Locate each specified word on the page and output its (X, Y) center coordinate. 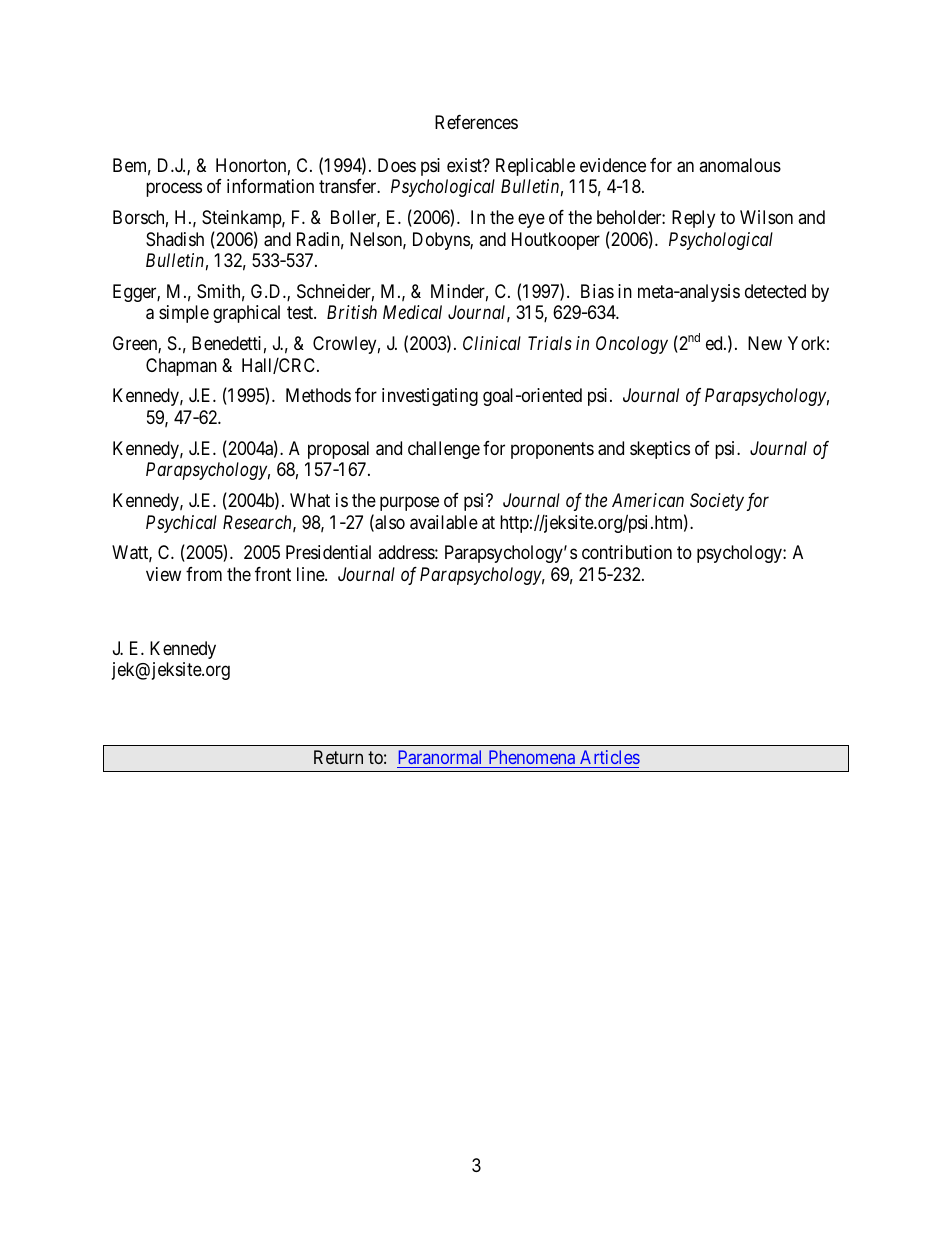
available (444, 522)
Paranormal (441, 759)
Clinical (492, 343)
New (765, 343)
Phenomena (532, 759)
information (270, 186)
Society (717, 502)
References (476, 122)
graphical (246, 314)
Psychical (181, 524)
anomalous (740, 165)
